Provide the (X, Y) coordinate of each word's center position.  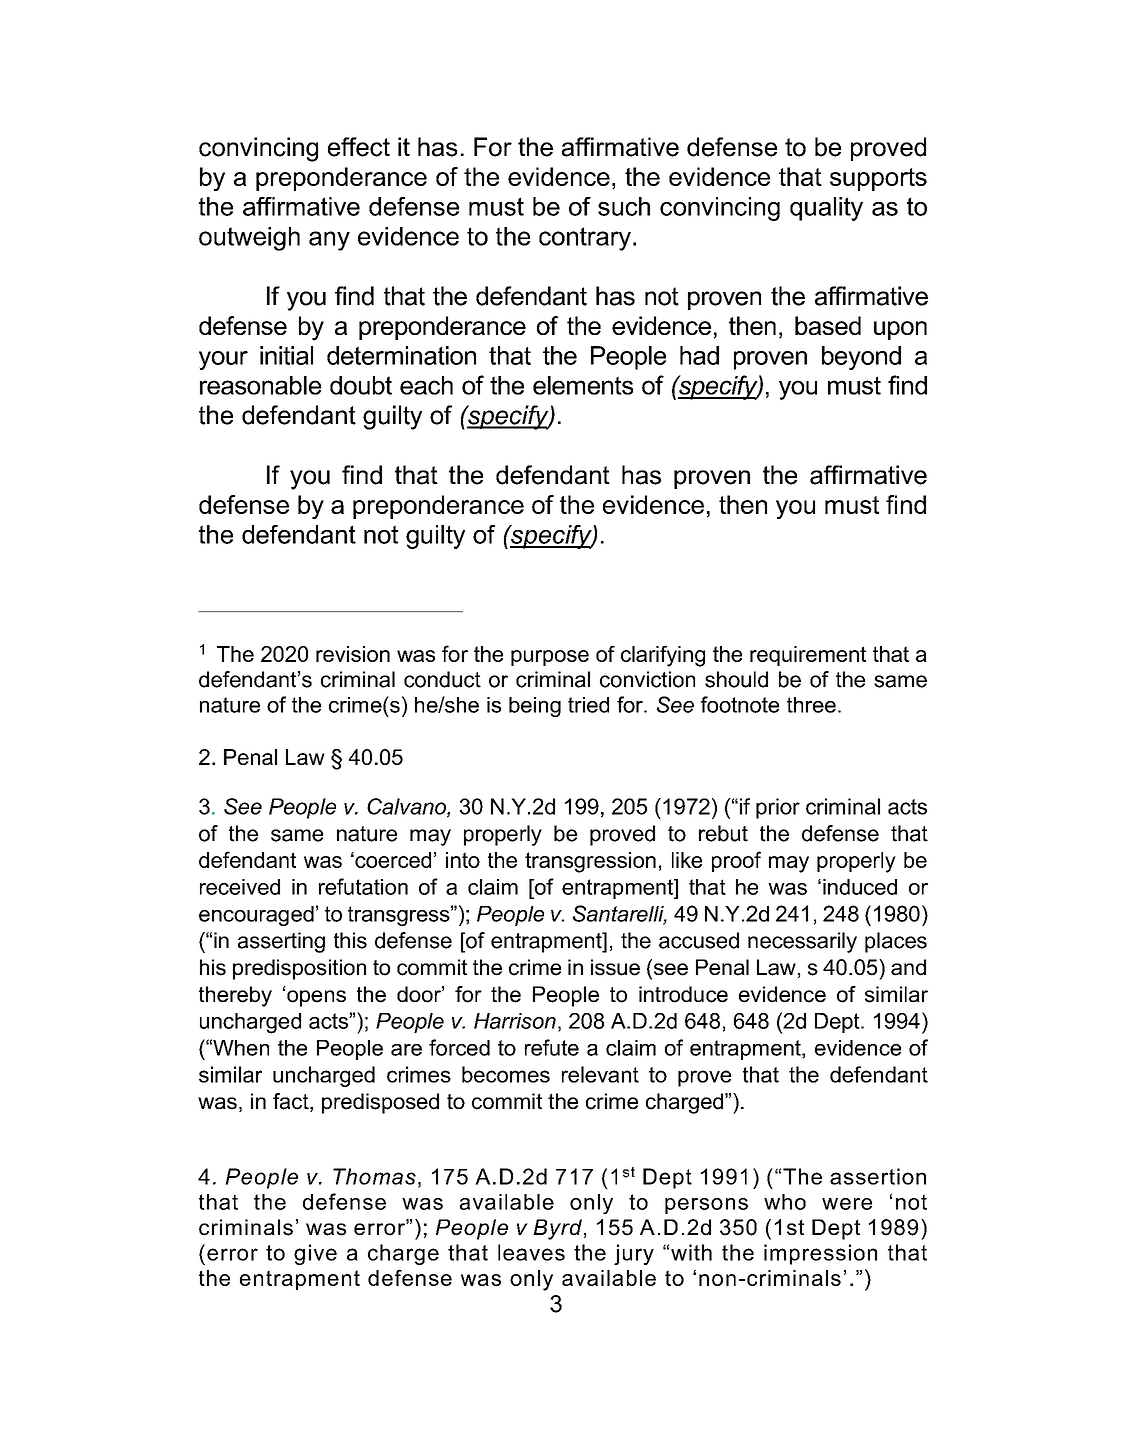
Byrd (557, 1229)
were (847, 1204)
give (315, 1254)
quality (826, 209)
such (624, 206)
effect (359, 147)
